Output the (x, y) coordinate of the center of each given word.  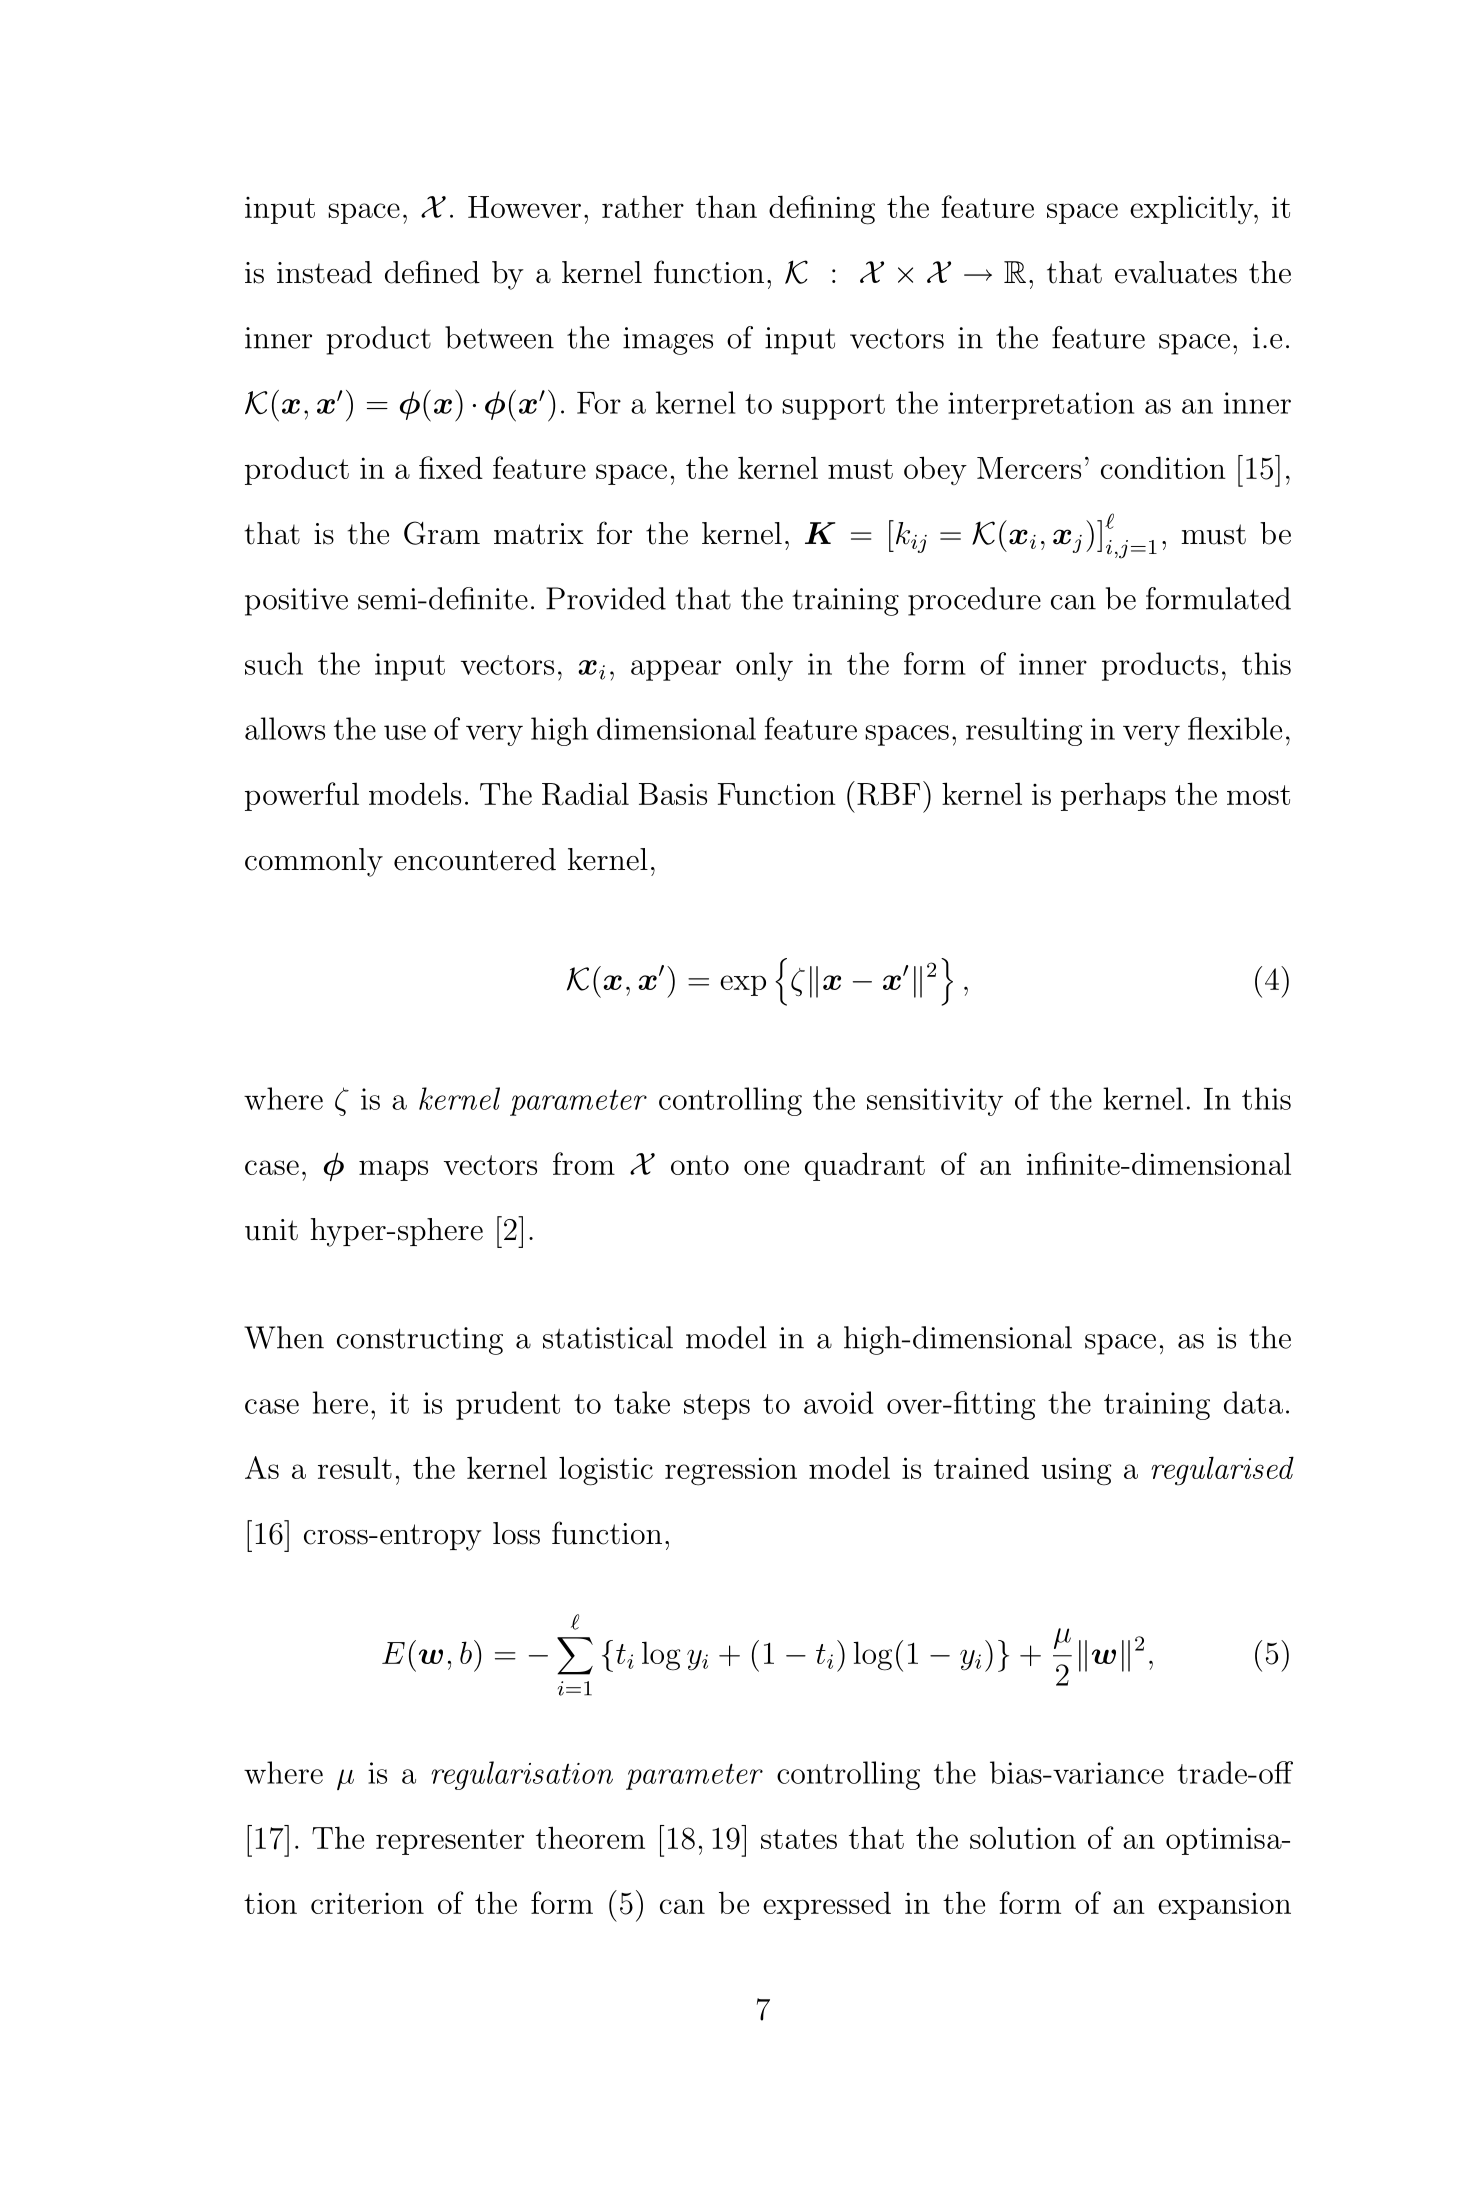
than (726, 206)
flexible (1235, 728)
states (799, 1839)
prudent (508, 1405)
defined (432, 272)
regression (731, 1471)
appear (676, 670)
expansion (1224, 1906)
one (766, 1167)
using (1076, 1471)
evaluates (1176, 272)
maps (393, 1170)
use (405, 732)
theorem (590, 1837)
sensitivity (935, 1102)
